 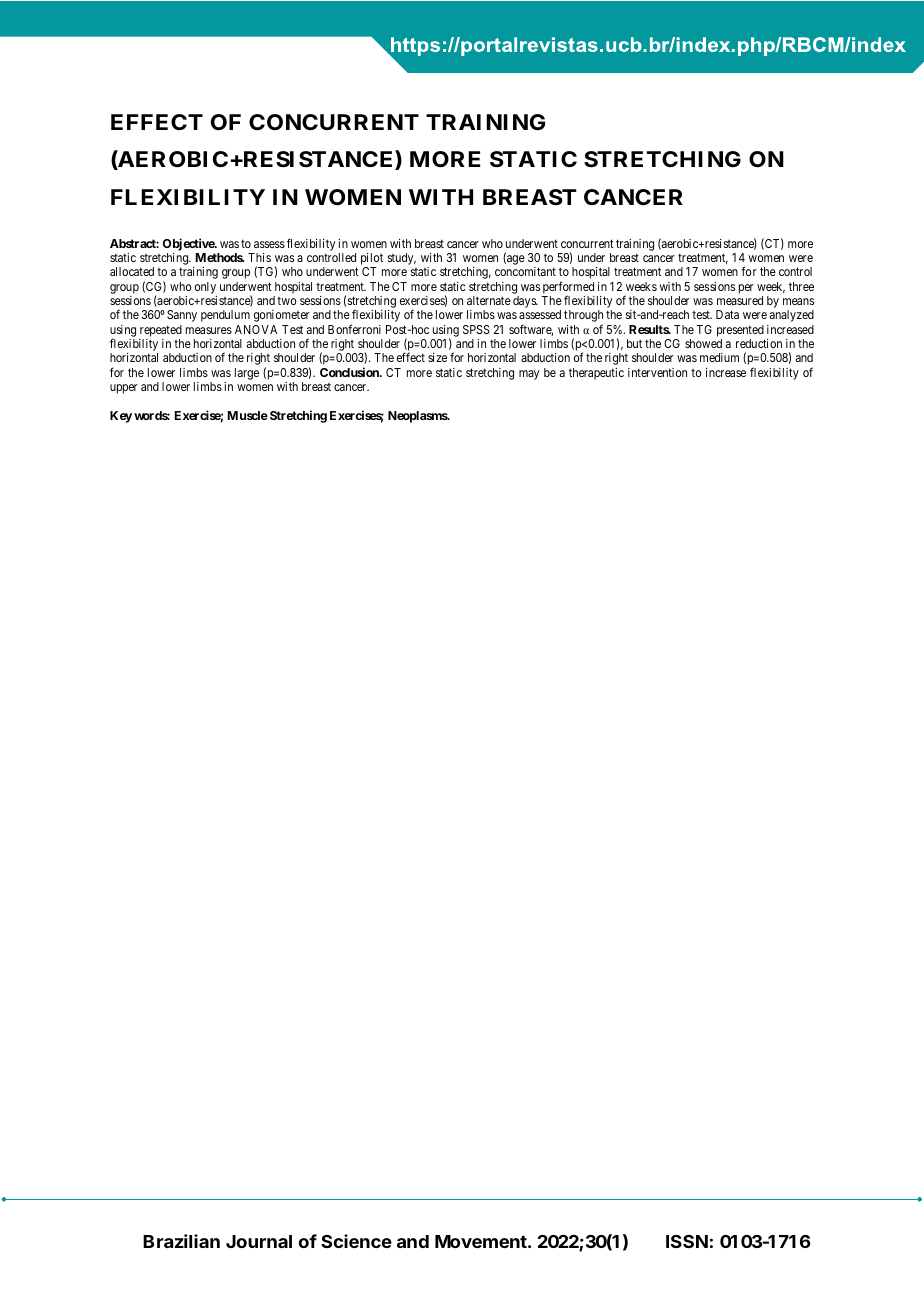 What do you see at coordinates (124, 389) in the document?
I see `upper` at bounding box center [124, 389].
